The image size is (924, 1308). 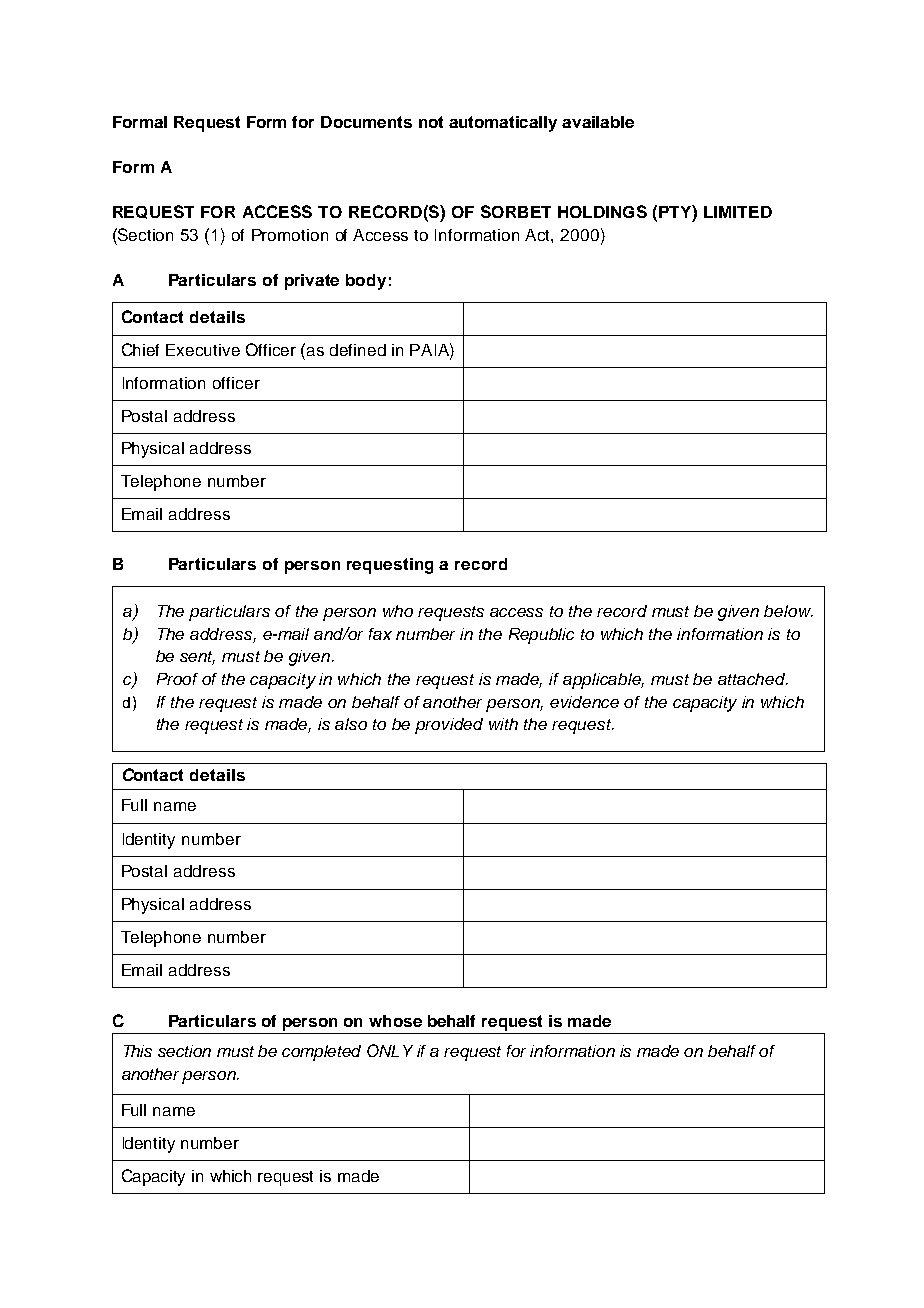 I want to click on LIMITED, so click(x=738, y=212).
